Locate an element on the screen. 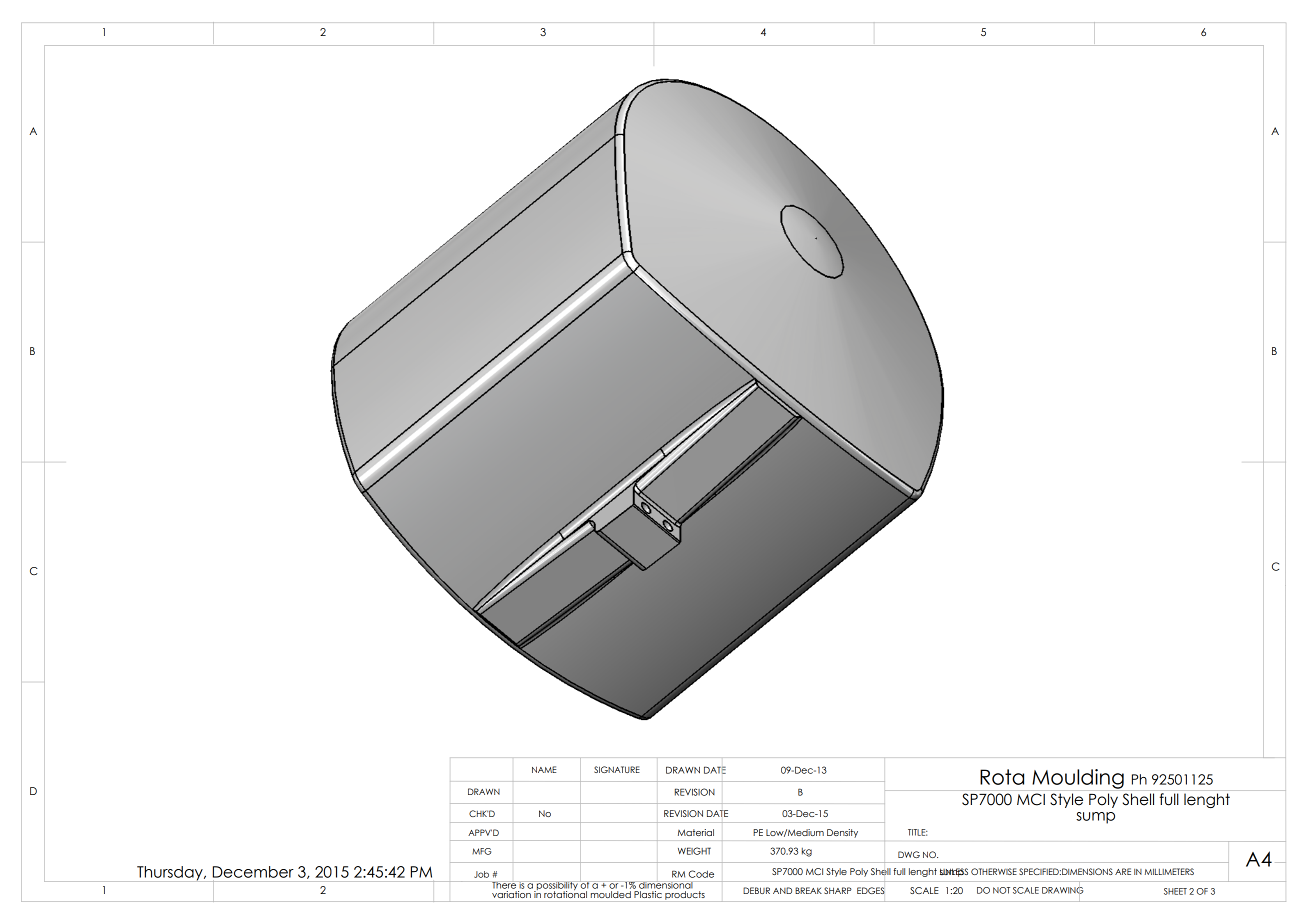 The height and width of the screenshot is (924, 1308). Material is located at coordinates (696, 832).
